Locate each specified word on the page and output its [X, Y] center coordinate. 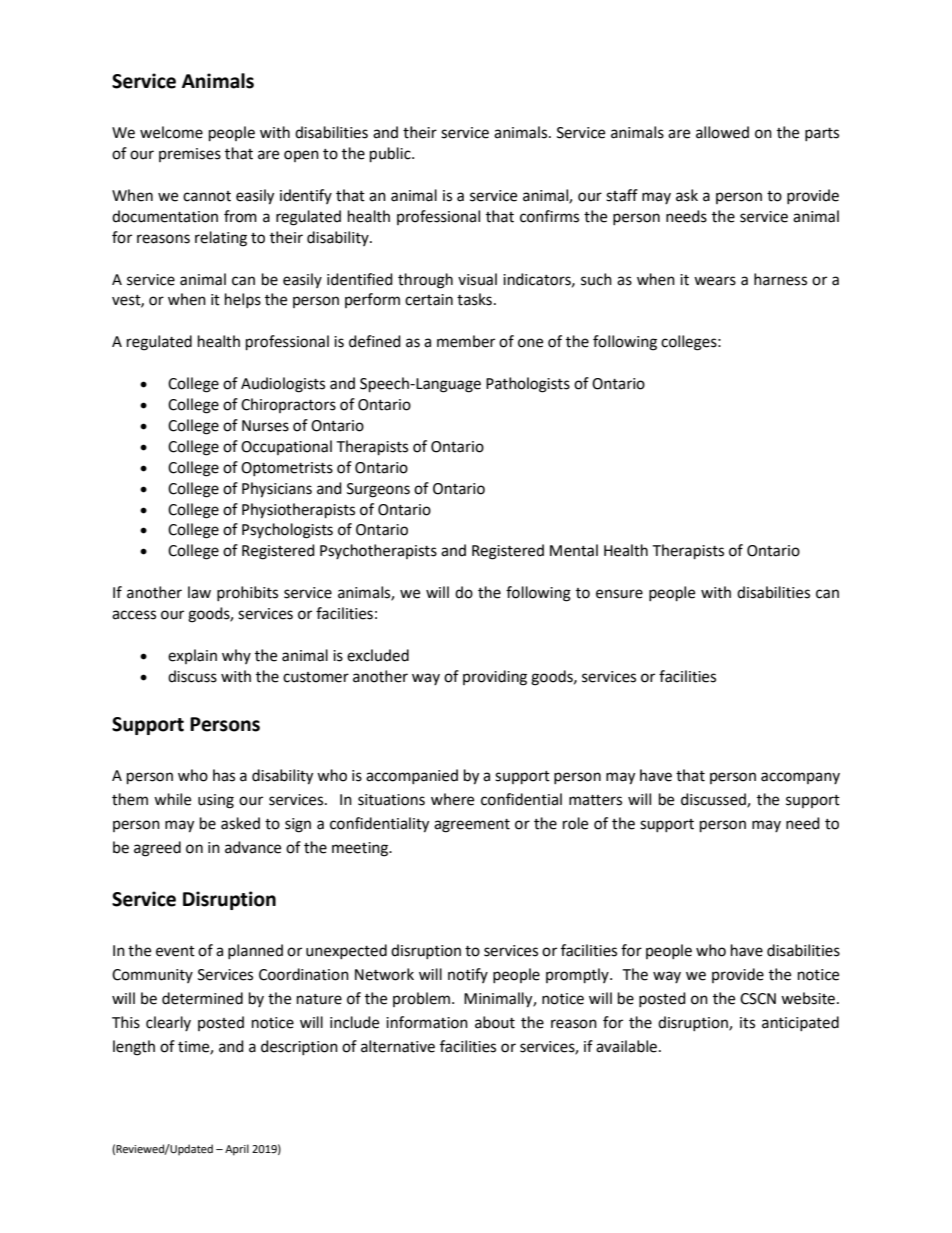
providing [495, 678]
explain [192, 656]
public [391, 155]
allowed [722, 132]
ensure [619, 594]
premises [190, 155]
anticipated [800, 1023]
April [237, 1150]
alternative [398, 1046]
